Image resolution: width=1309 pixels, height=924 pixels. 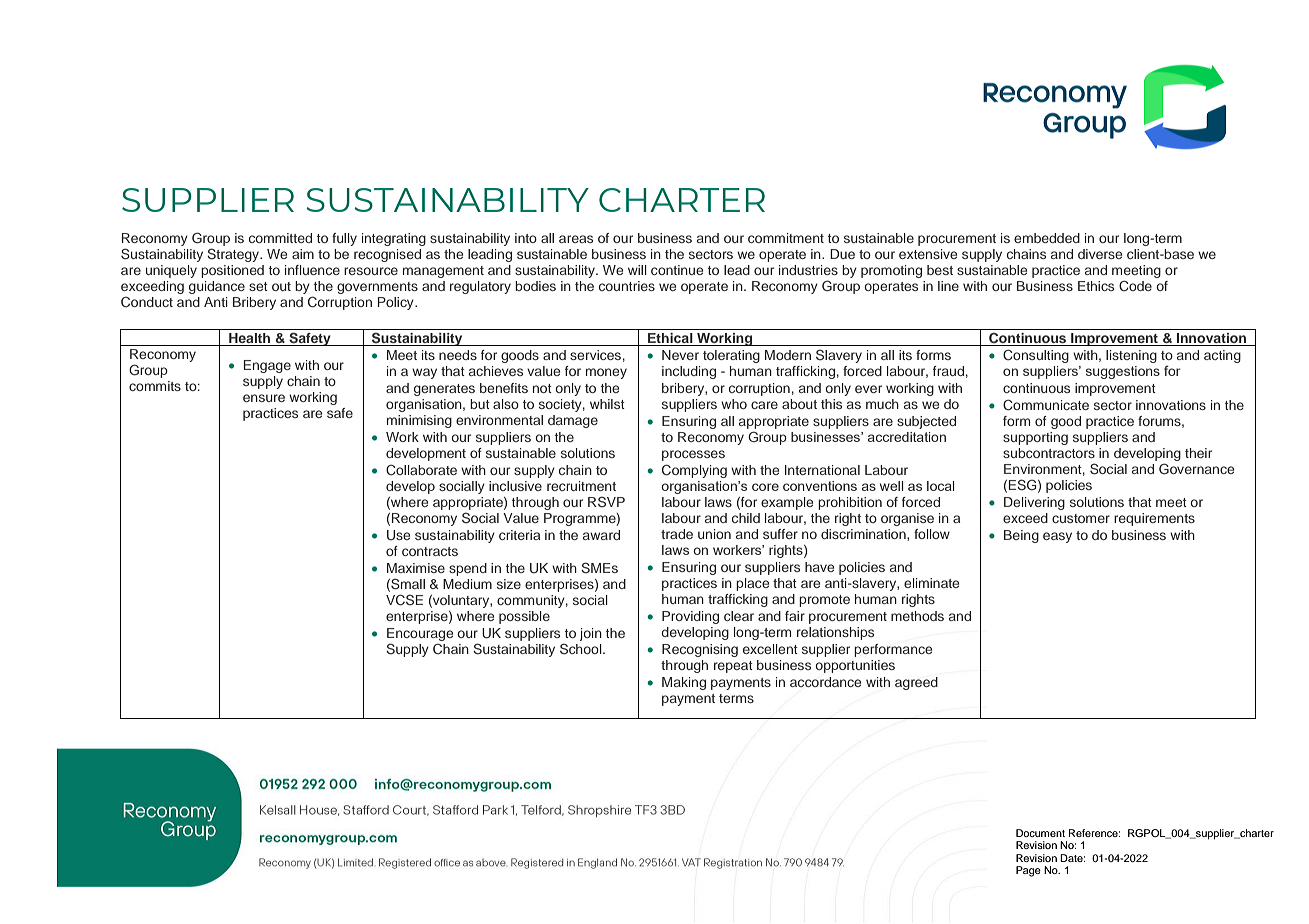 What do you see at coordinates (734, 404) in the screenshot?
I see `who` at bounding box center [734, 404].
